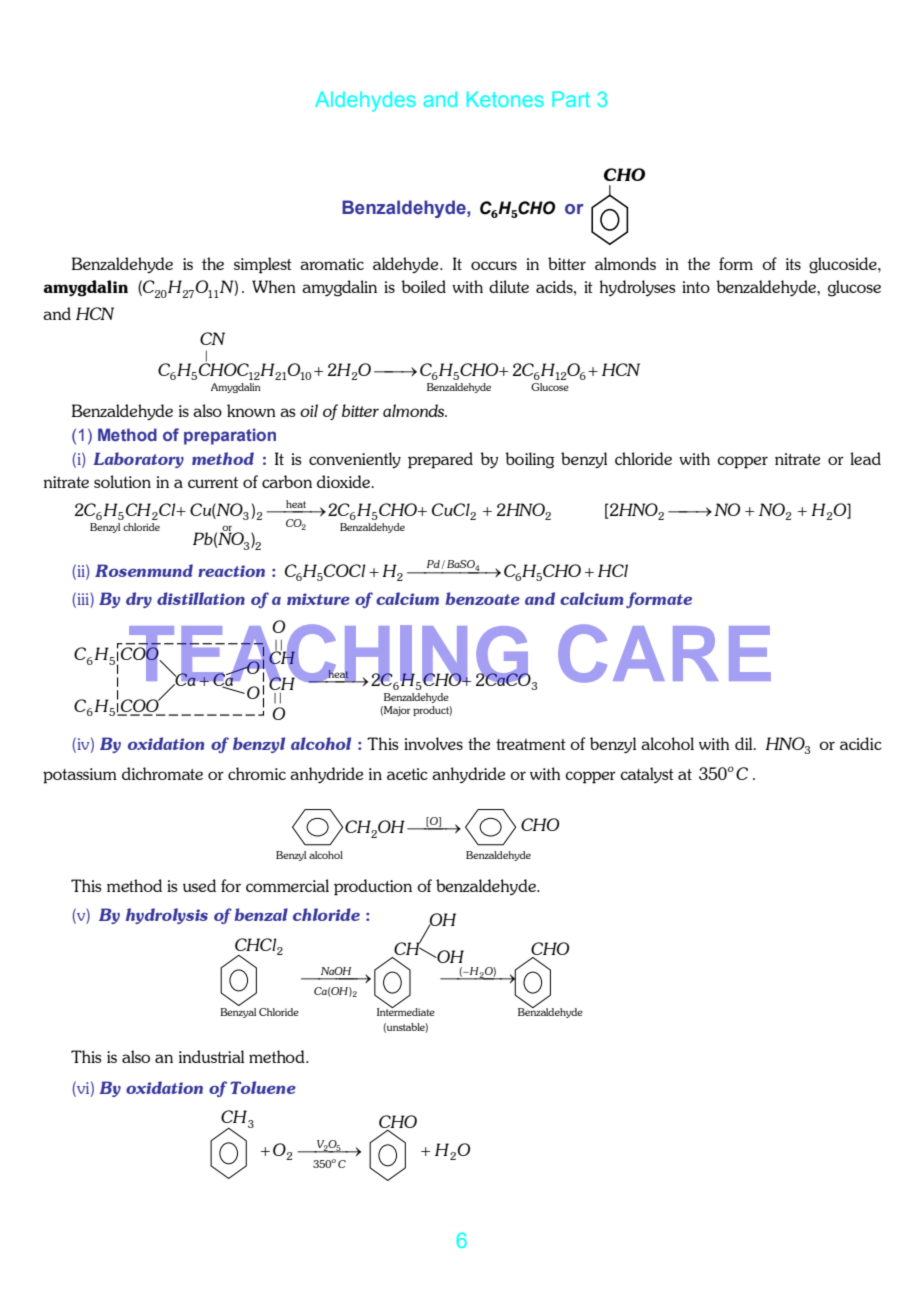 The image size is (924, 1307). I want to click on simplest, so click(263, 265).
